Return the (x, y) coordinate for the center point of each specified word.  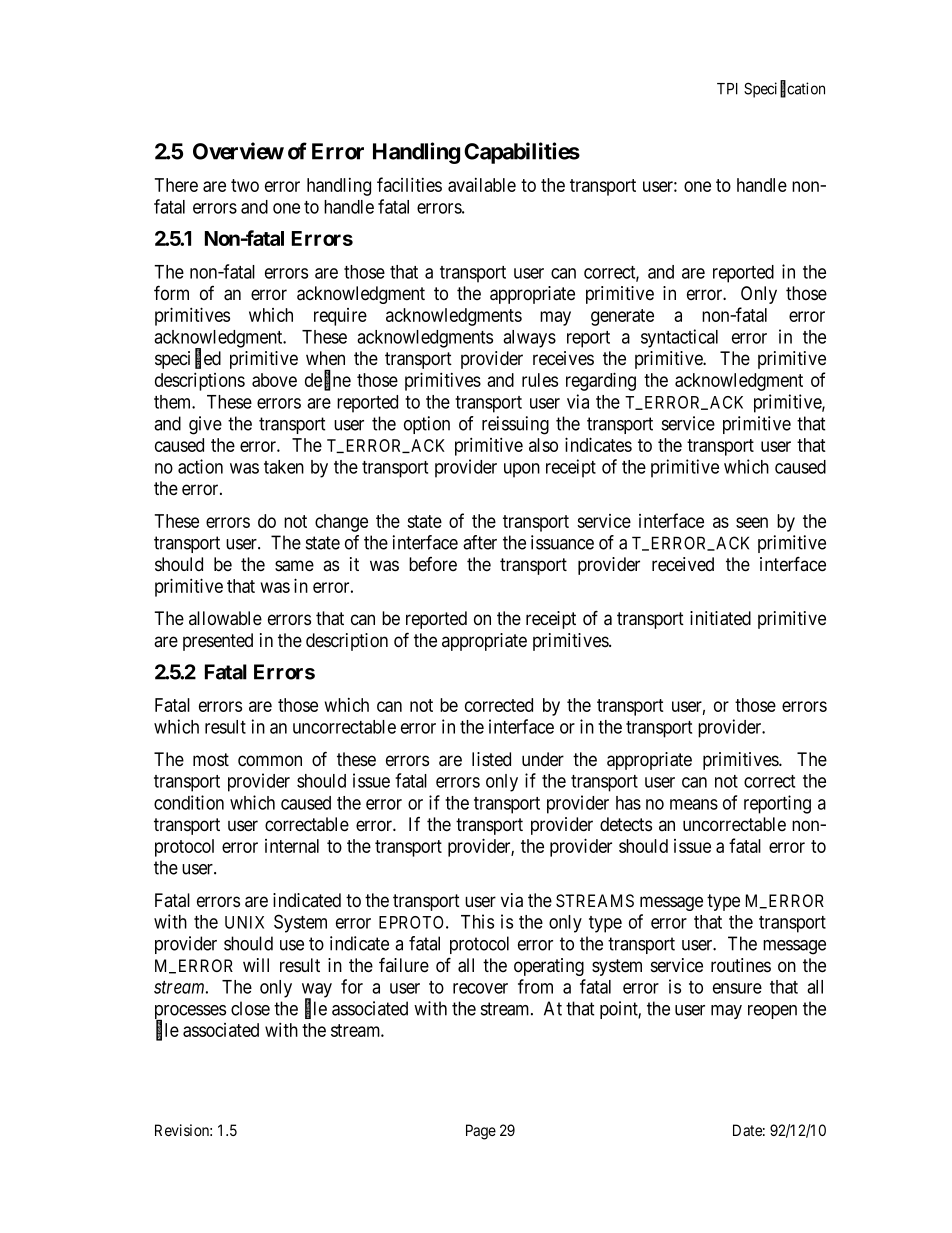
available (482, 185)
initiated (720, 618)
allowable (225, 618)
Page (481, 1132)
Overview (238, 151)
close (250, 1008)
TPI (727, 89)
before (433, 563)
